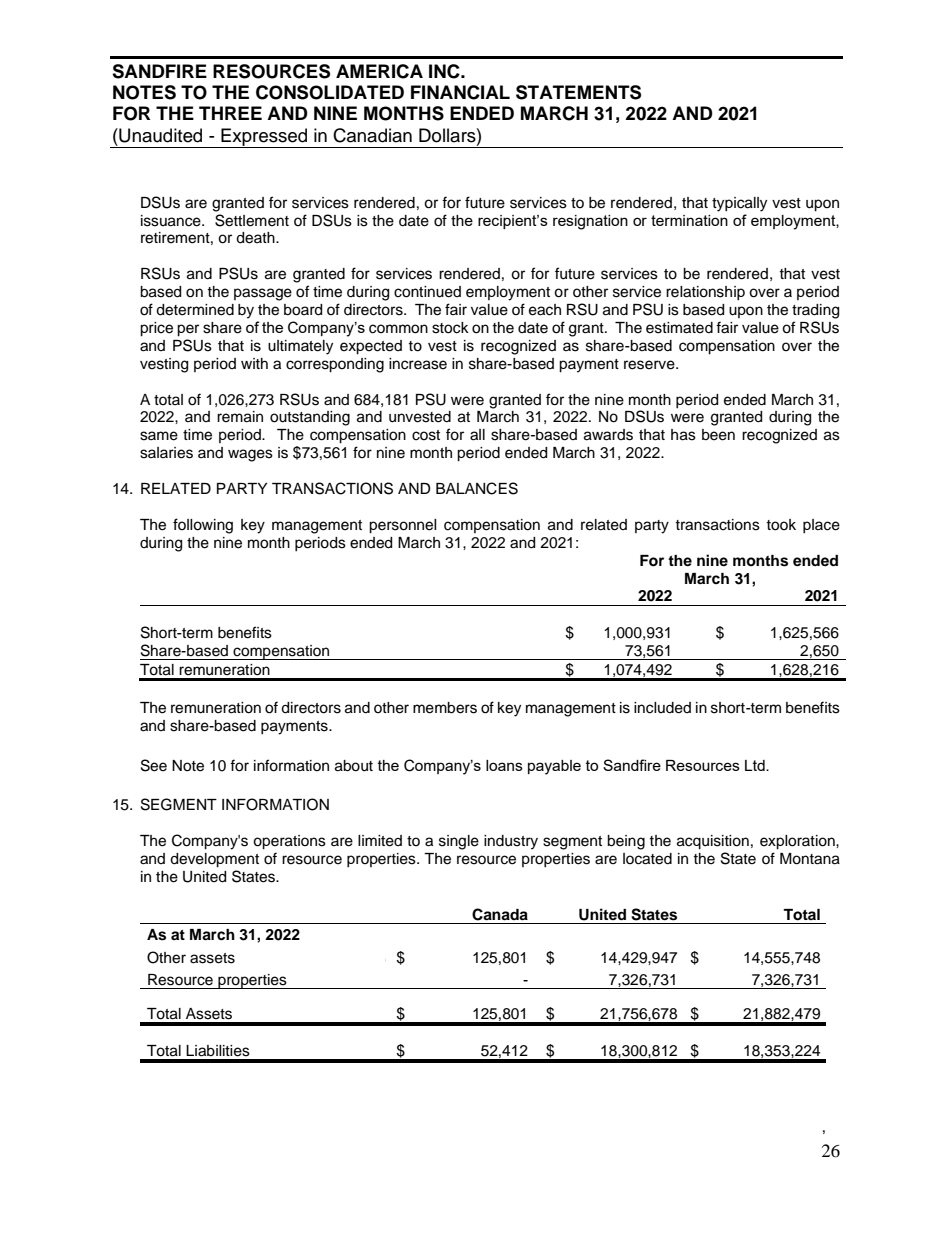 The width and height of the image is (952, 1233). What do you see at coordinates (445, 708) in the image?
I see `members` at bounding box center [445, 708].
